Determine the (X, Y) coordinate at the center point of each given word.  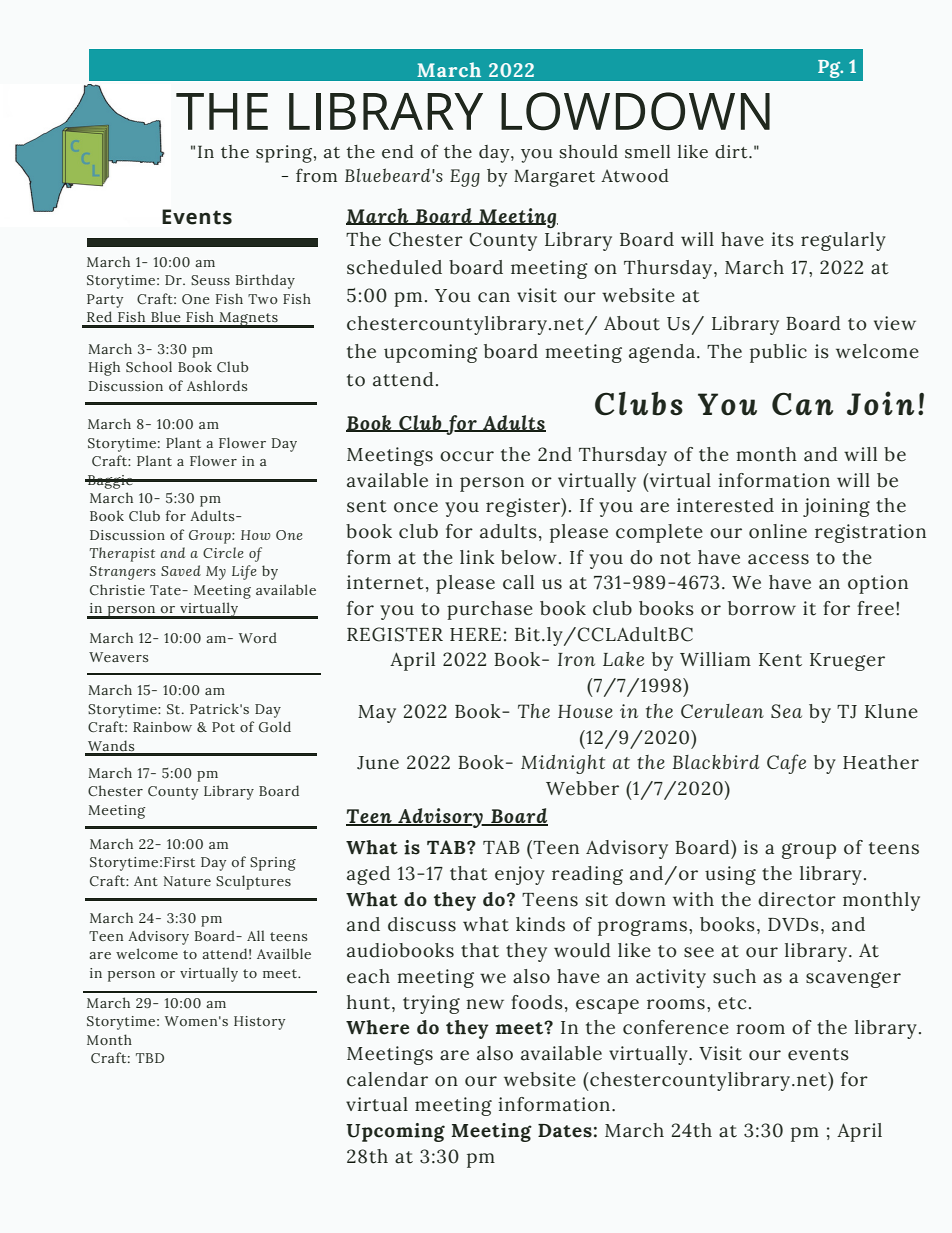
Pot (223, 727)
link (477, 557)
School (149, 366)
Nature (187, 881)
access (778, 559)
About (632, 323)
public (778, 353)
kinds (540, 924)
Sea (786, 711)
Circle (223, 552)
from (316, 175)
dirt (732, 152)
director (797, 899)
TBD (150, 1058)
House (585, 711)
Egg (465, 178)
